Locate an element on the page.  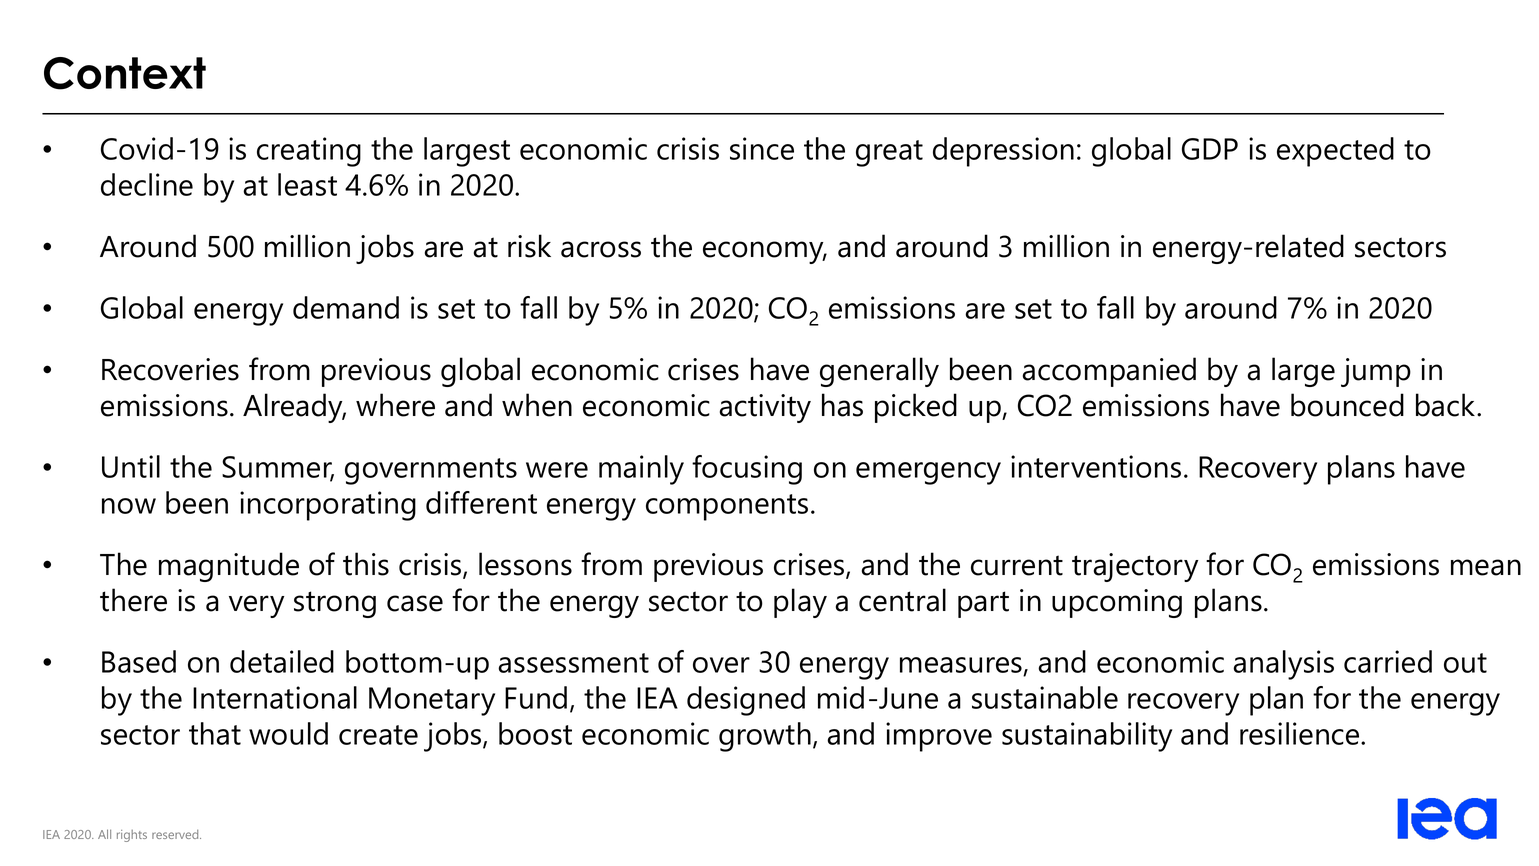
demand is located at coordinates (346, 307).
